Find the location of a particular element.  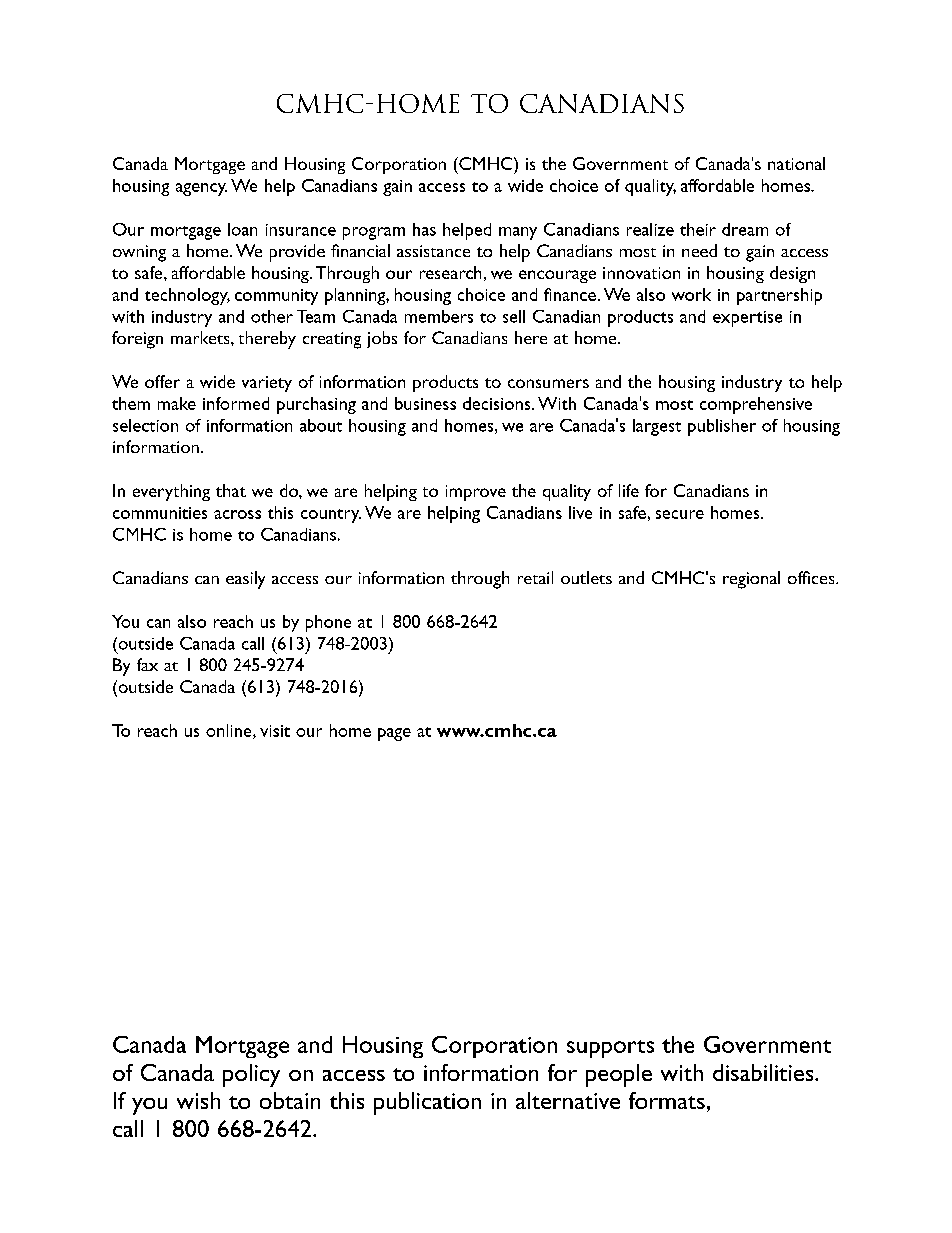

page is located at coordinates (394, 734).
